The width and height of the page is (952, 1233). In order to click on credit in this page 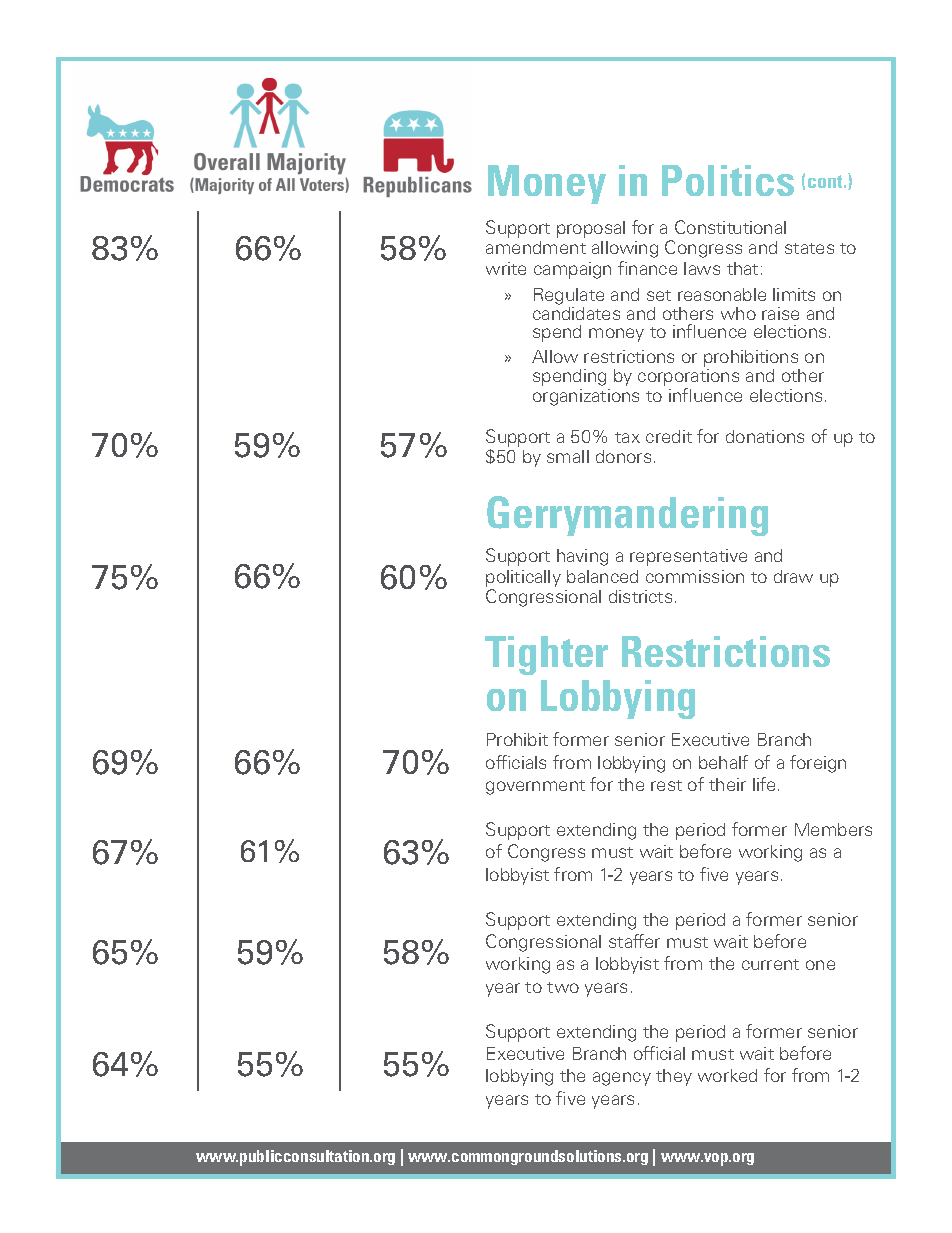, I will do `click(669, 436)`.
